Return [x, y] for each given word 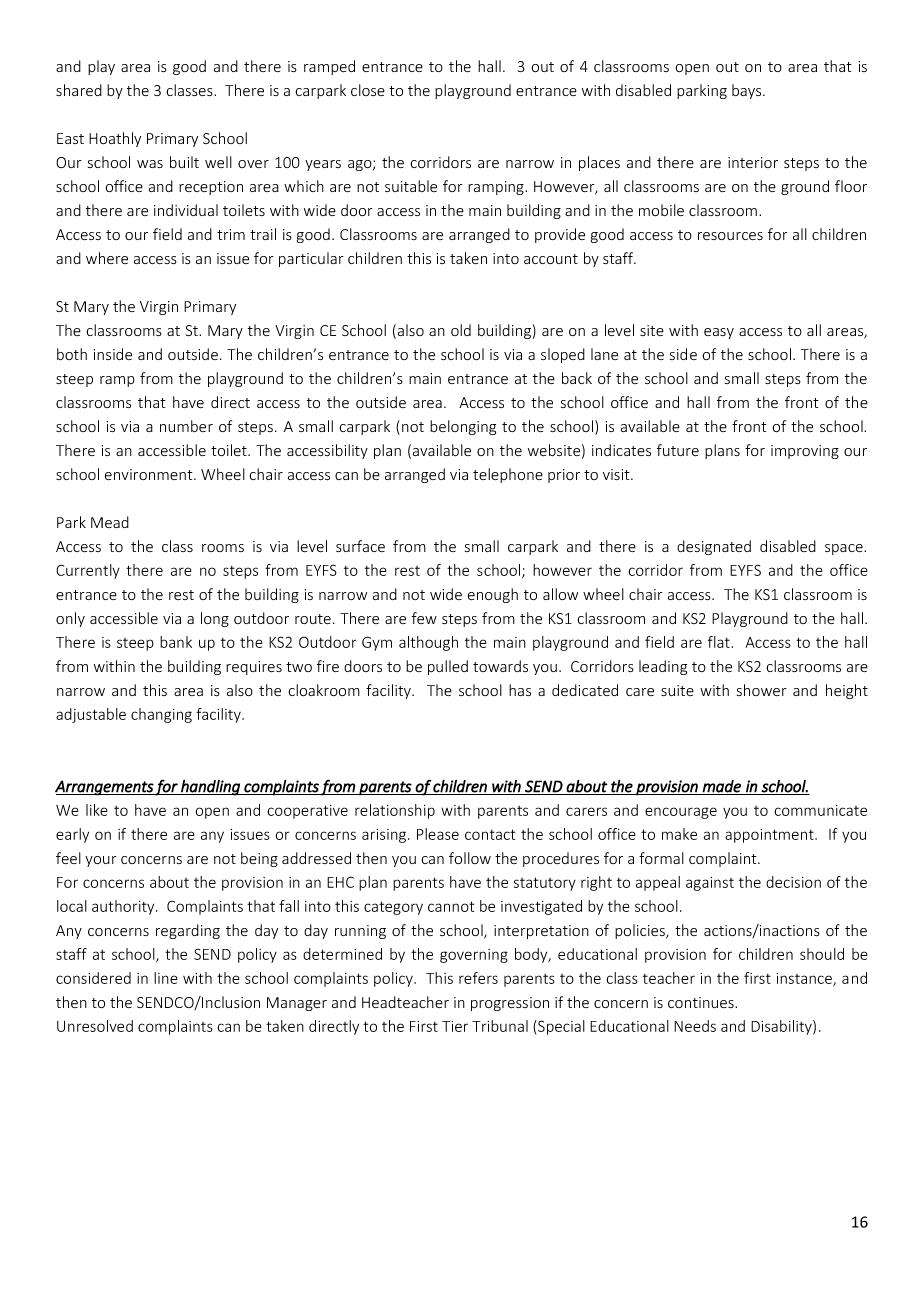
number [186, 426]
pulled [448, 667]
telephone [508, 475]
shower [762, 690]
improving [805, 452]
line [166, 978]
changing [161, 715]
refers [478, 978]
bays [748, 91]
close [368, 90]
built [184, 162]
